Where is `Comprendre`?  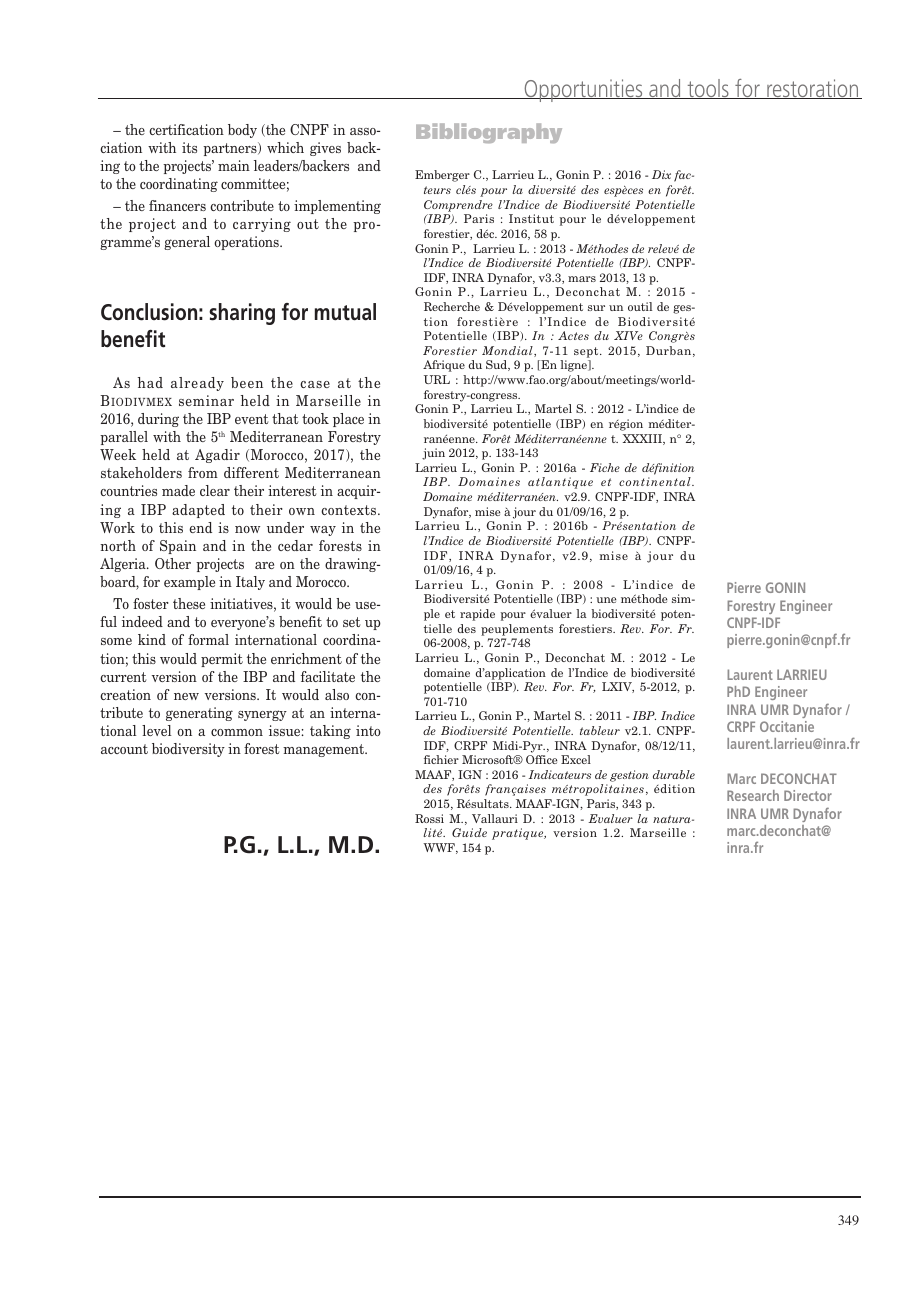 Comprendre is located at coordinates (458, 206).
